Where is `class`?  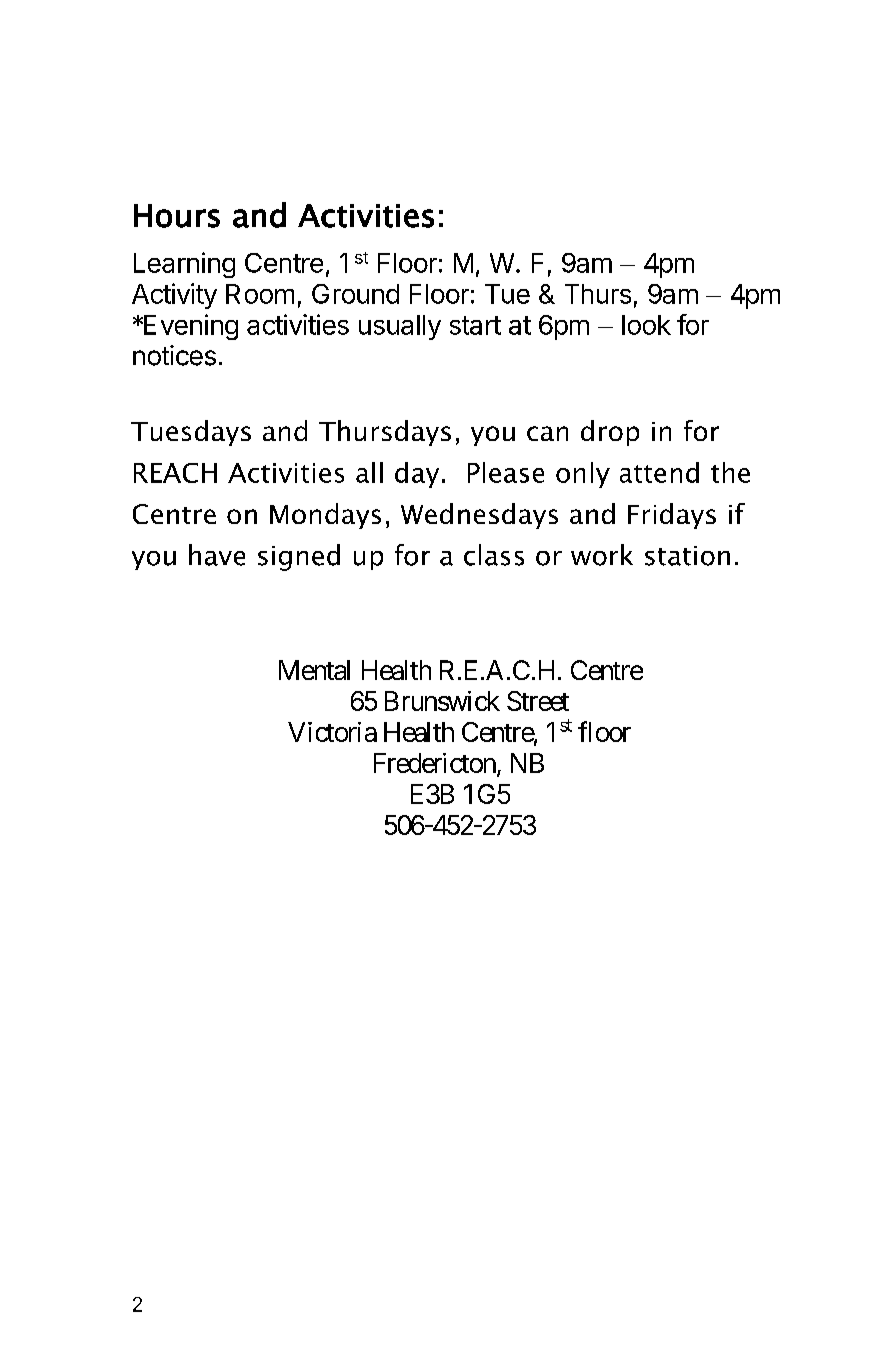
class is located at coordinates (494, 555).
